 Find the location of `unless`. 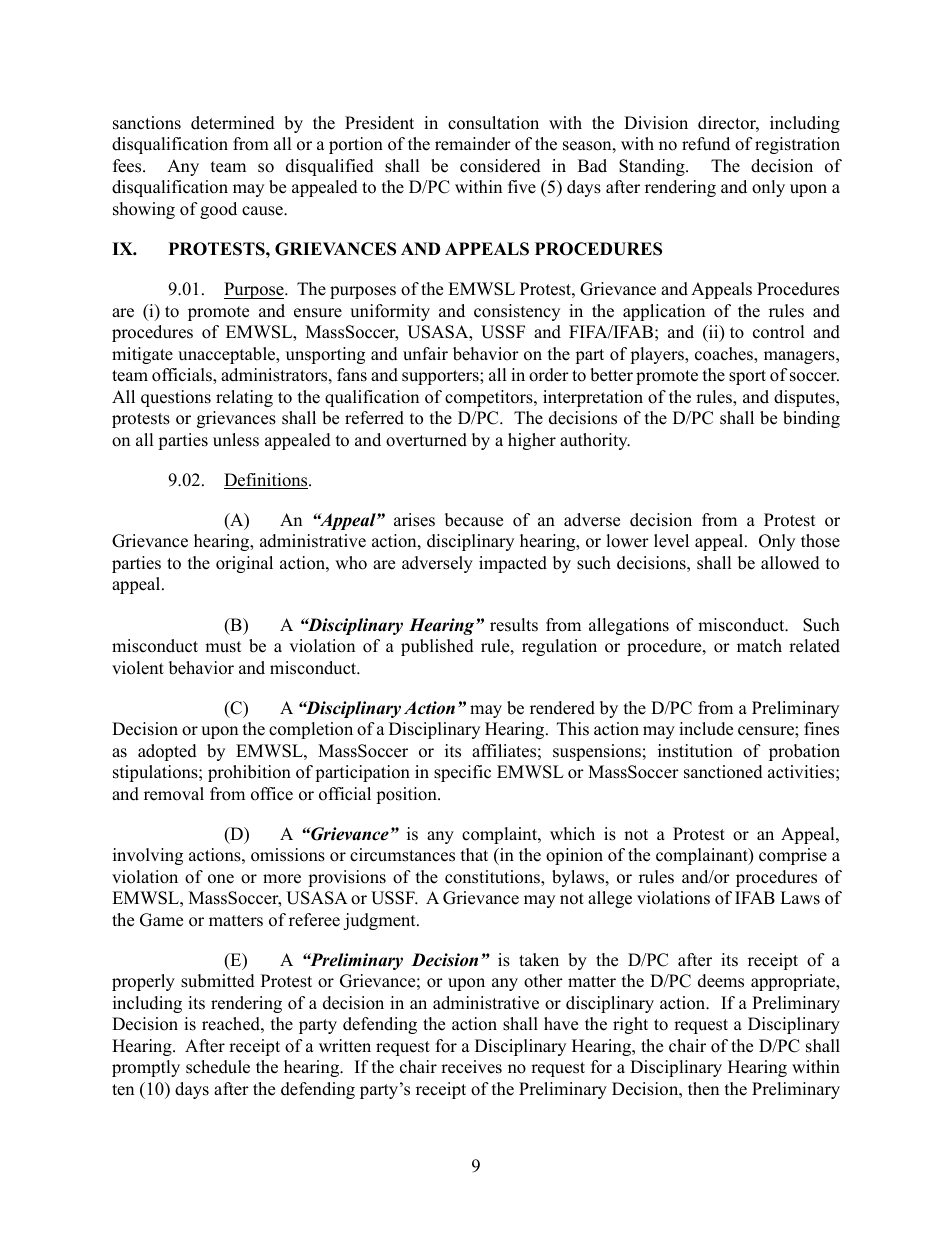

unless is located at coordinates (236, 440).
